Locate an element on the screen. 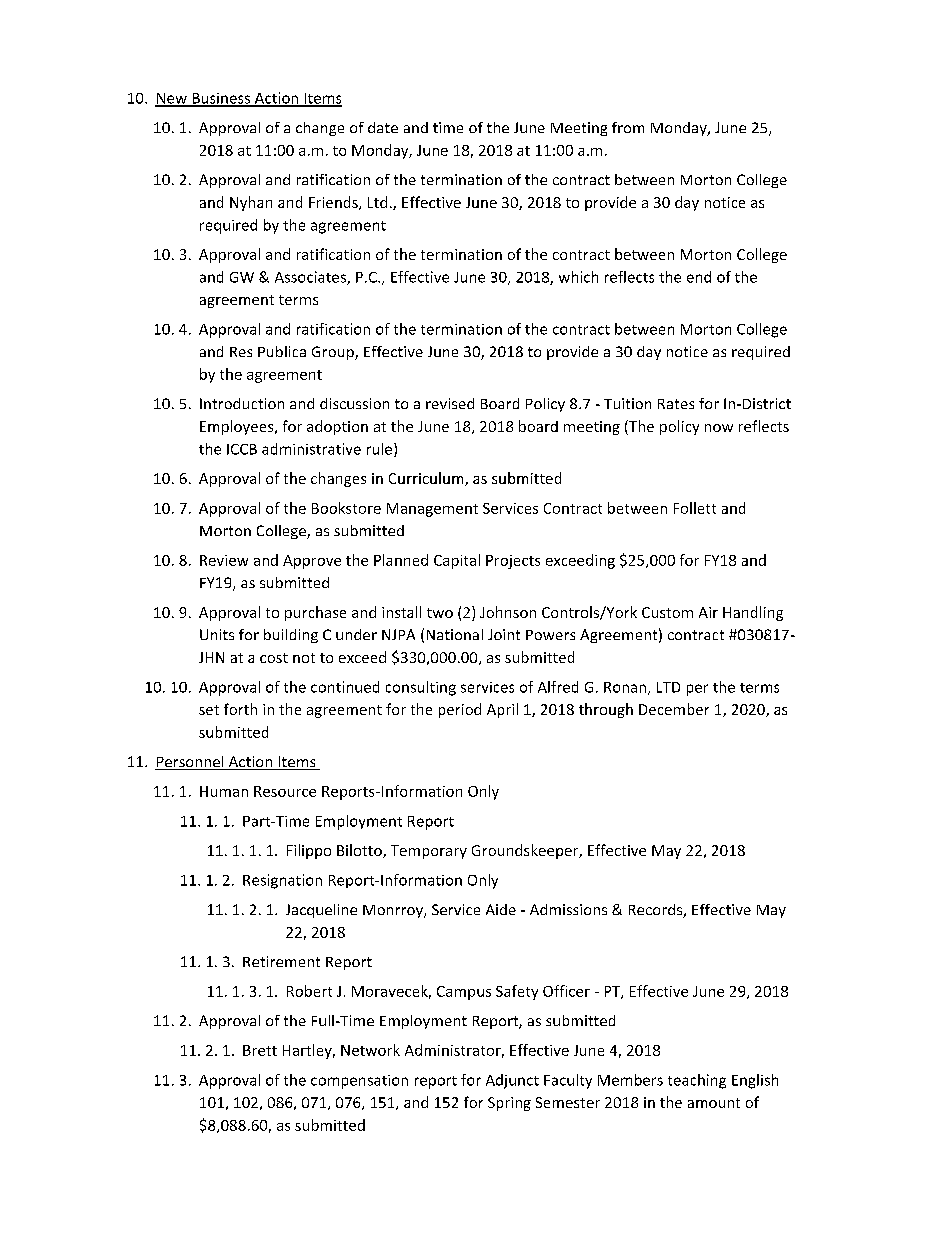  date is located at coordinates (383, 127).
